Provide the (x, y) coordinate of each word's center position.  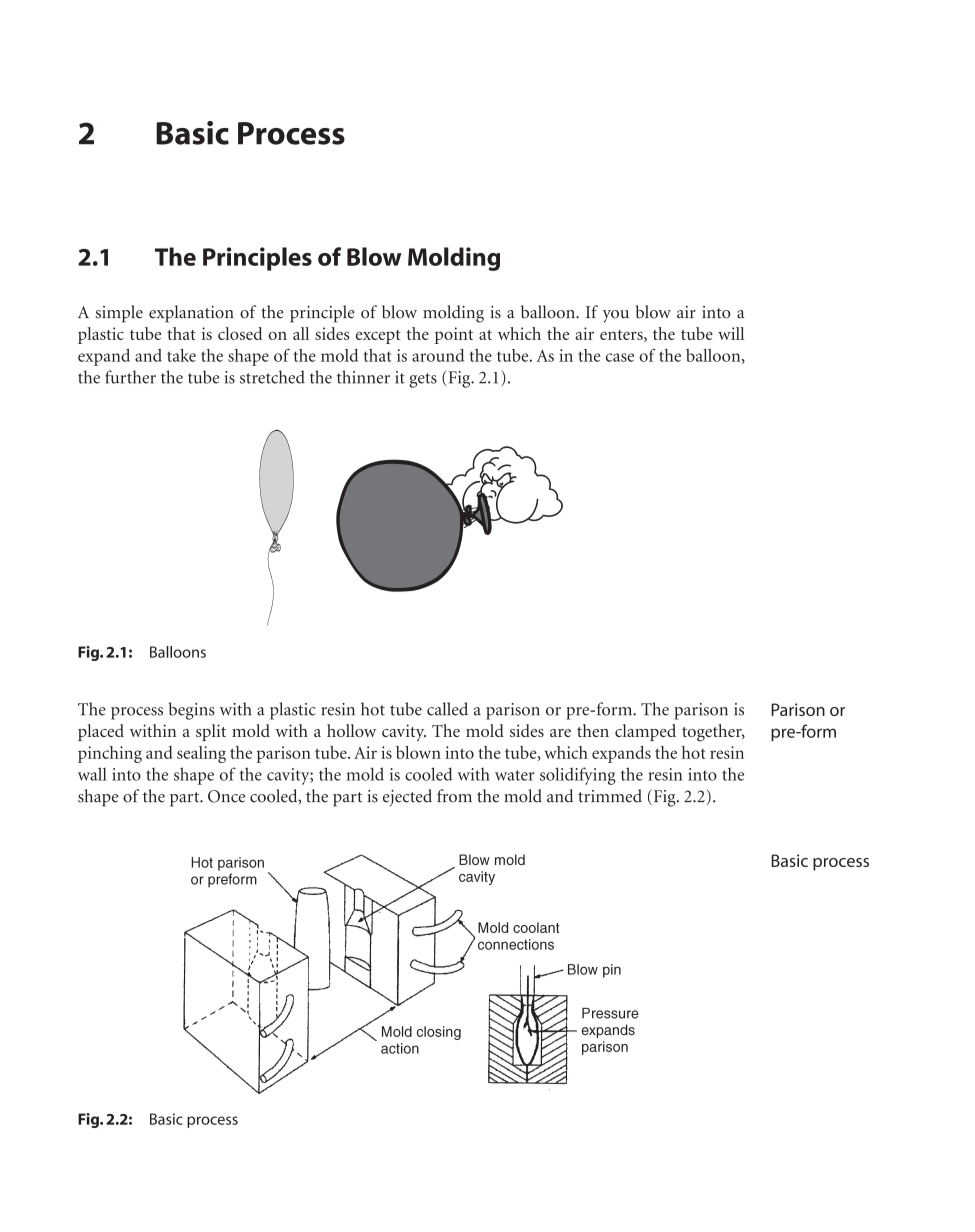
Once (226, 796)
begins (191, 711)
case (620, 357)
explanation (191, 314)
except (378, 337)
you (616, 316)
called (447, 709)
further (130, 377)
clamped (645, 732)
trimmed (610, 796)
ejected (407, 798)
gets (423, 380)
